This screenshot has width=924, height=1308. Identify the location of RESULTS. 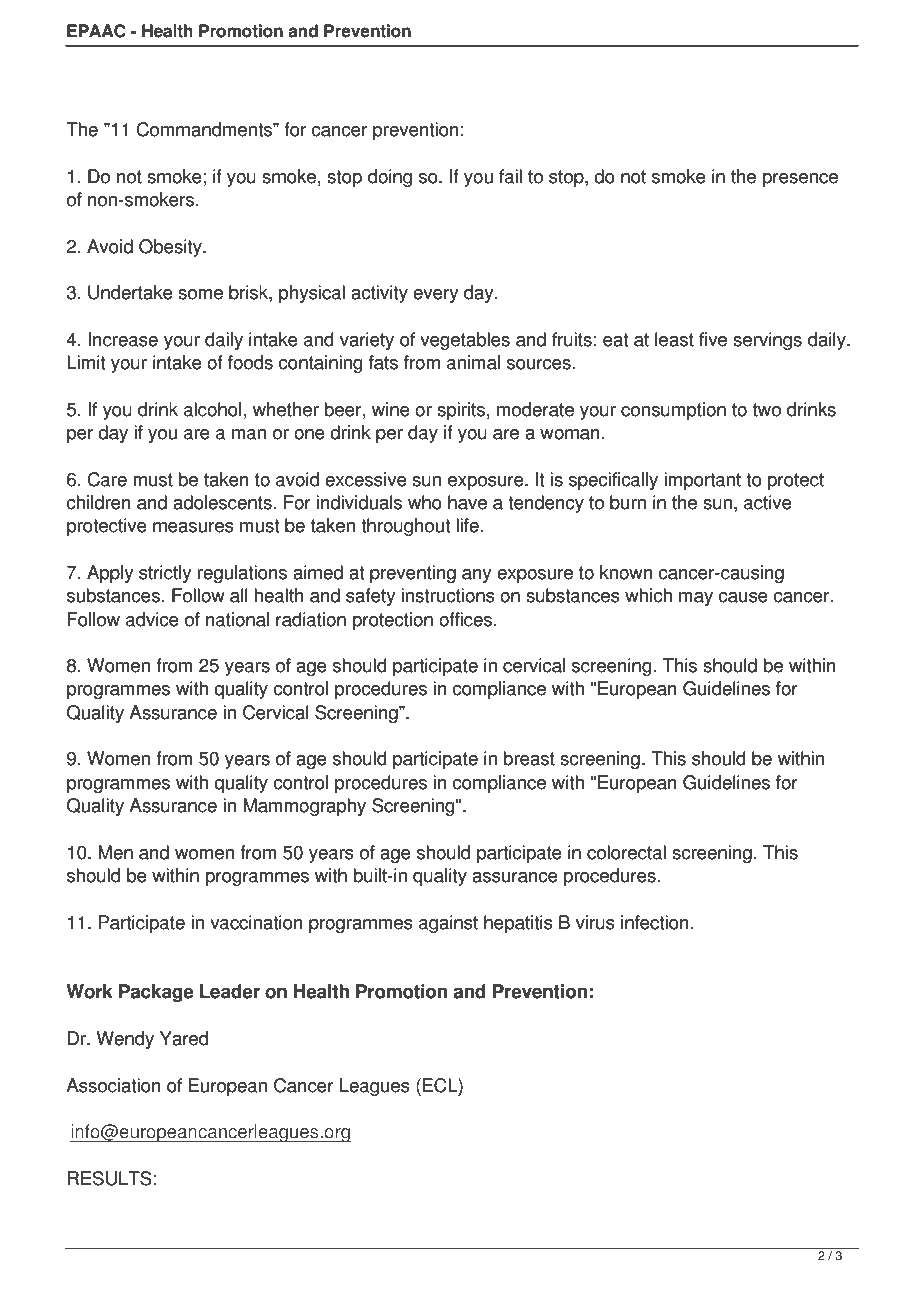
(110, 1178).
